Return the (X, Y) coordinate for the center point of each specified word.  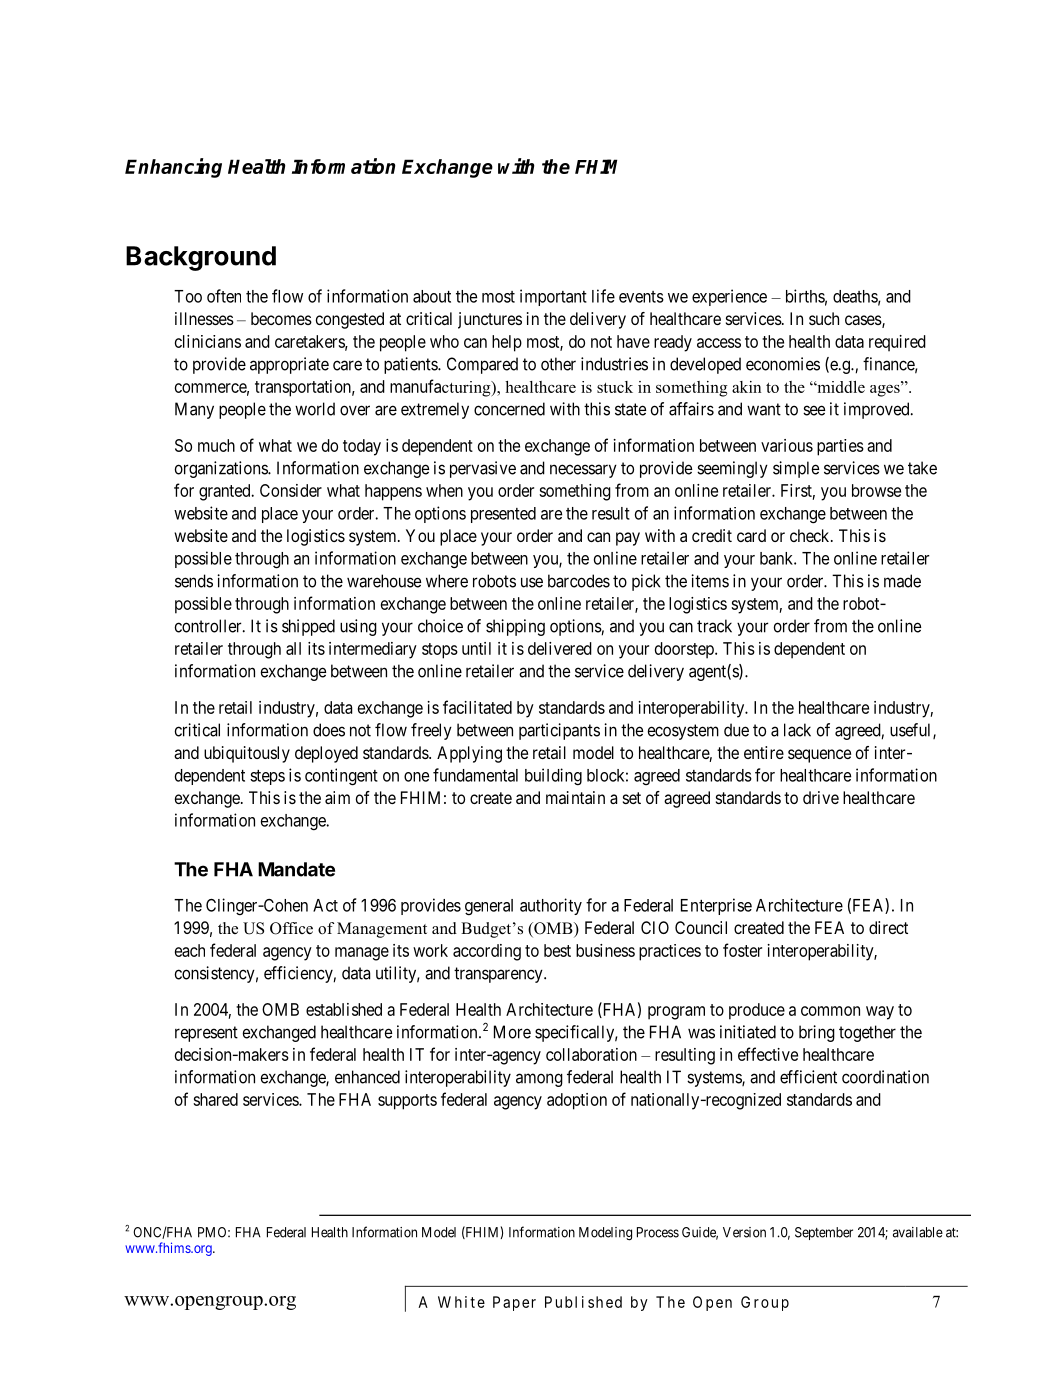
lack (797, 730)
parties (840, 447)
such (824, 318)
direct (888, 927)
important (553, 297)
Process (658, 1232)
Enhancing (173, 168)
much (216, 445)
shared (215, 1099)
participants (559, 731)
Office (291, 928)
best (557, 950)
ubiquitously (247, 754)
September (824, 1233)
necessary (583, 471)
